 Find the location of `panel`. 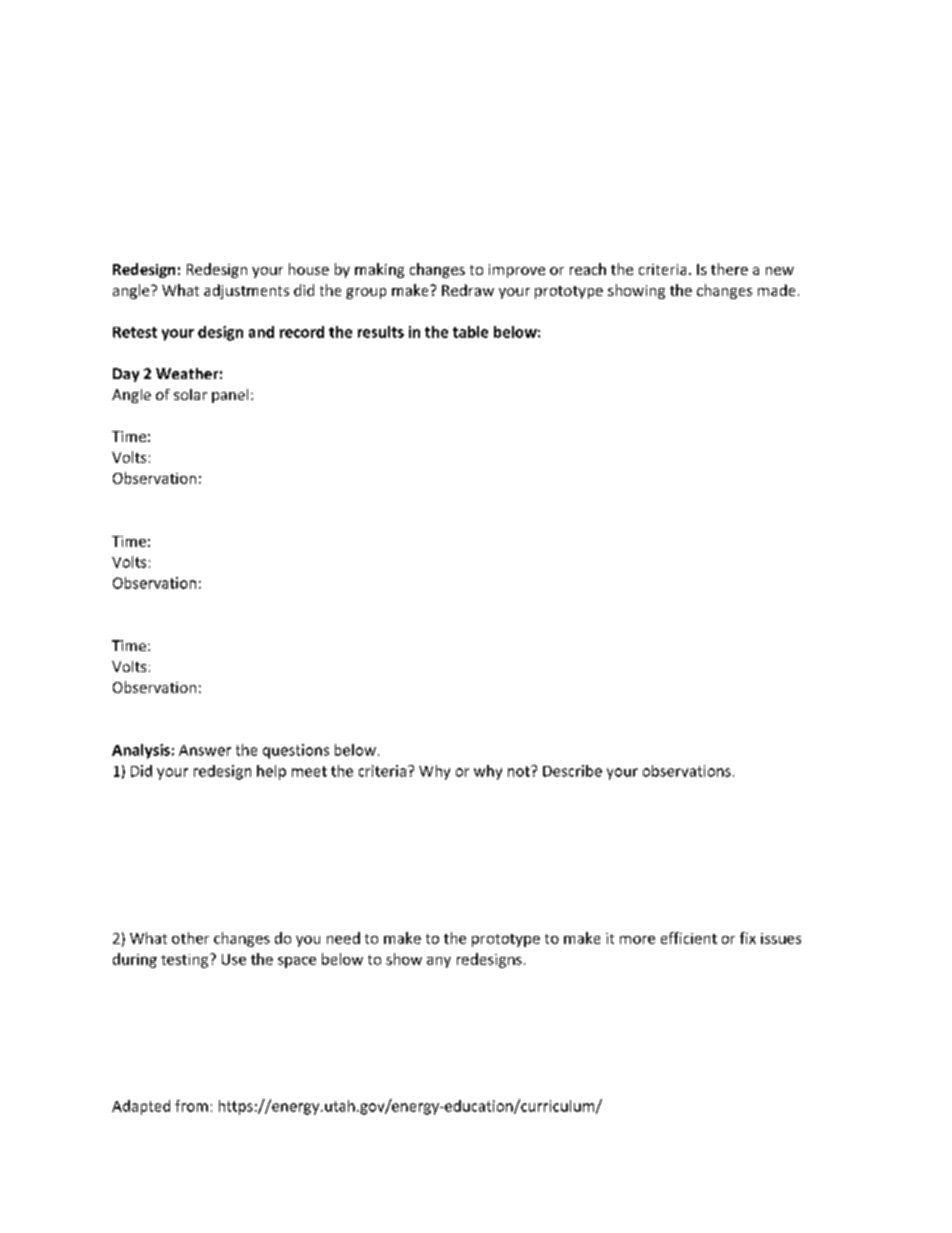

panel is located at coordinates (230, 396).
